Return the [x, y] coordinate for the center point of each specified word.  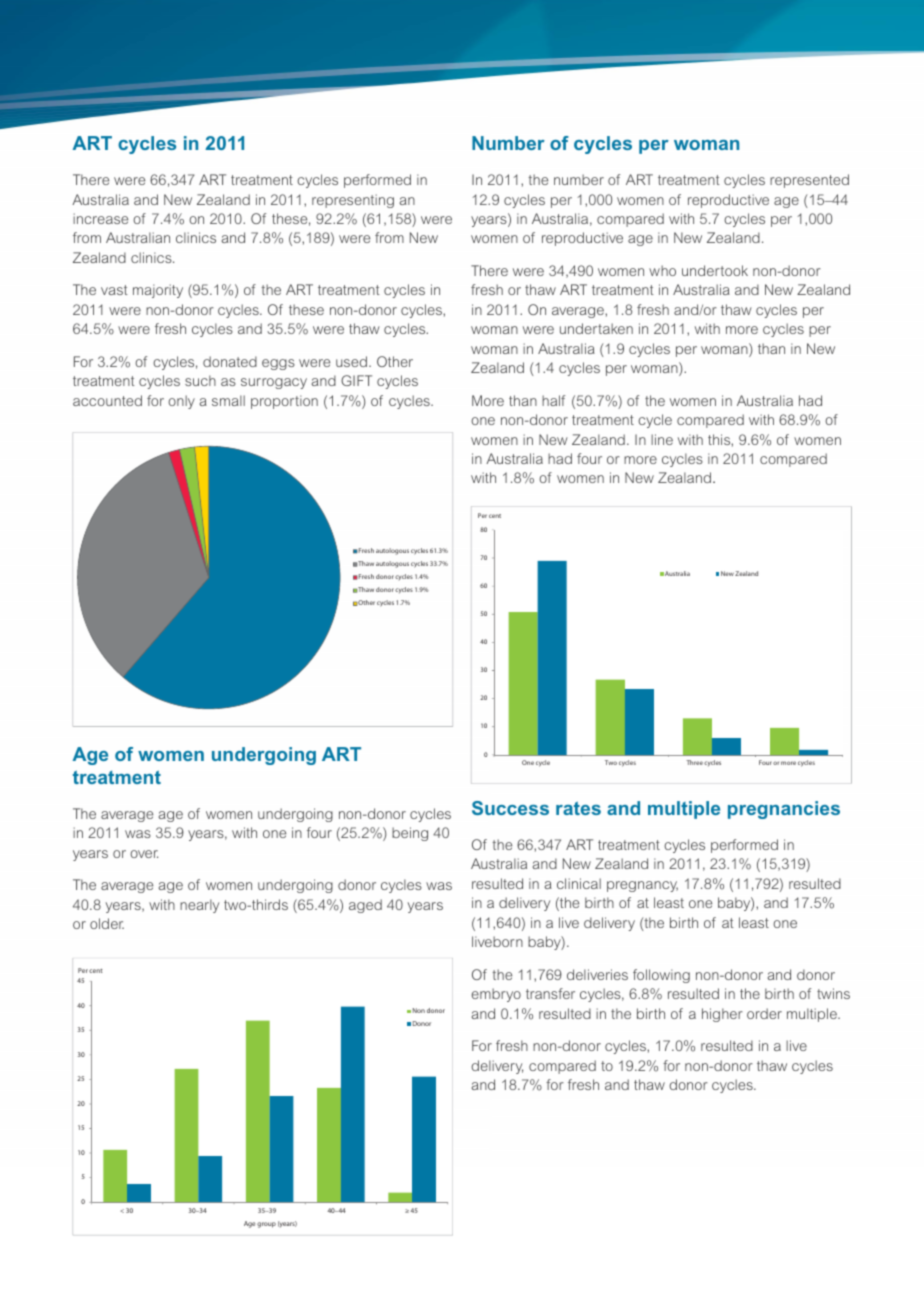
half [553, 400]
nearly [199, 906]
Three [694, 762]
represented [809, 181]
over [144, 854]
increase [100, 218]
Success [510, 808]
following [661, 976]
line [662, 439]
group [266, 1225]
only [181, 402]
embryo [496, 995]
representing [353, 201]
